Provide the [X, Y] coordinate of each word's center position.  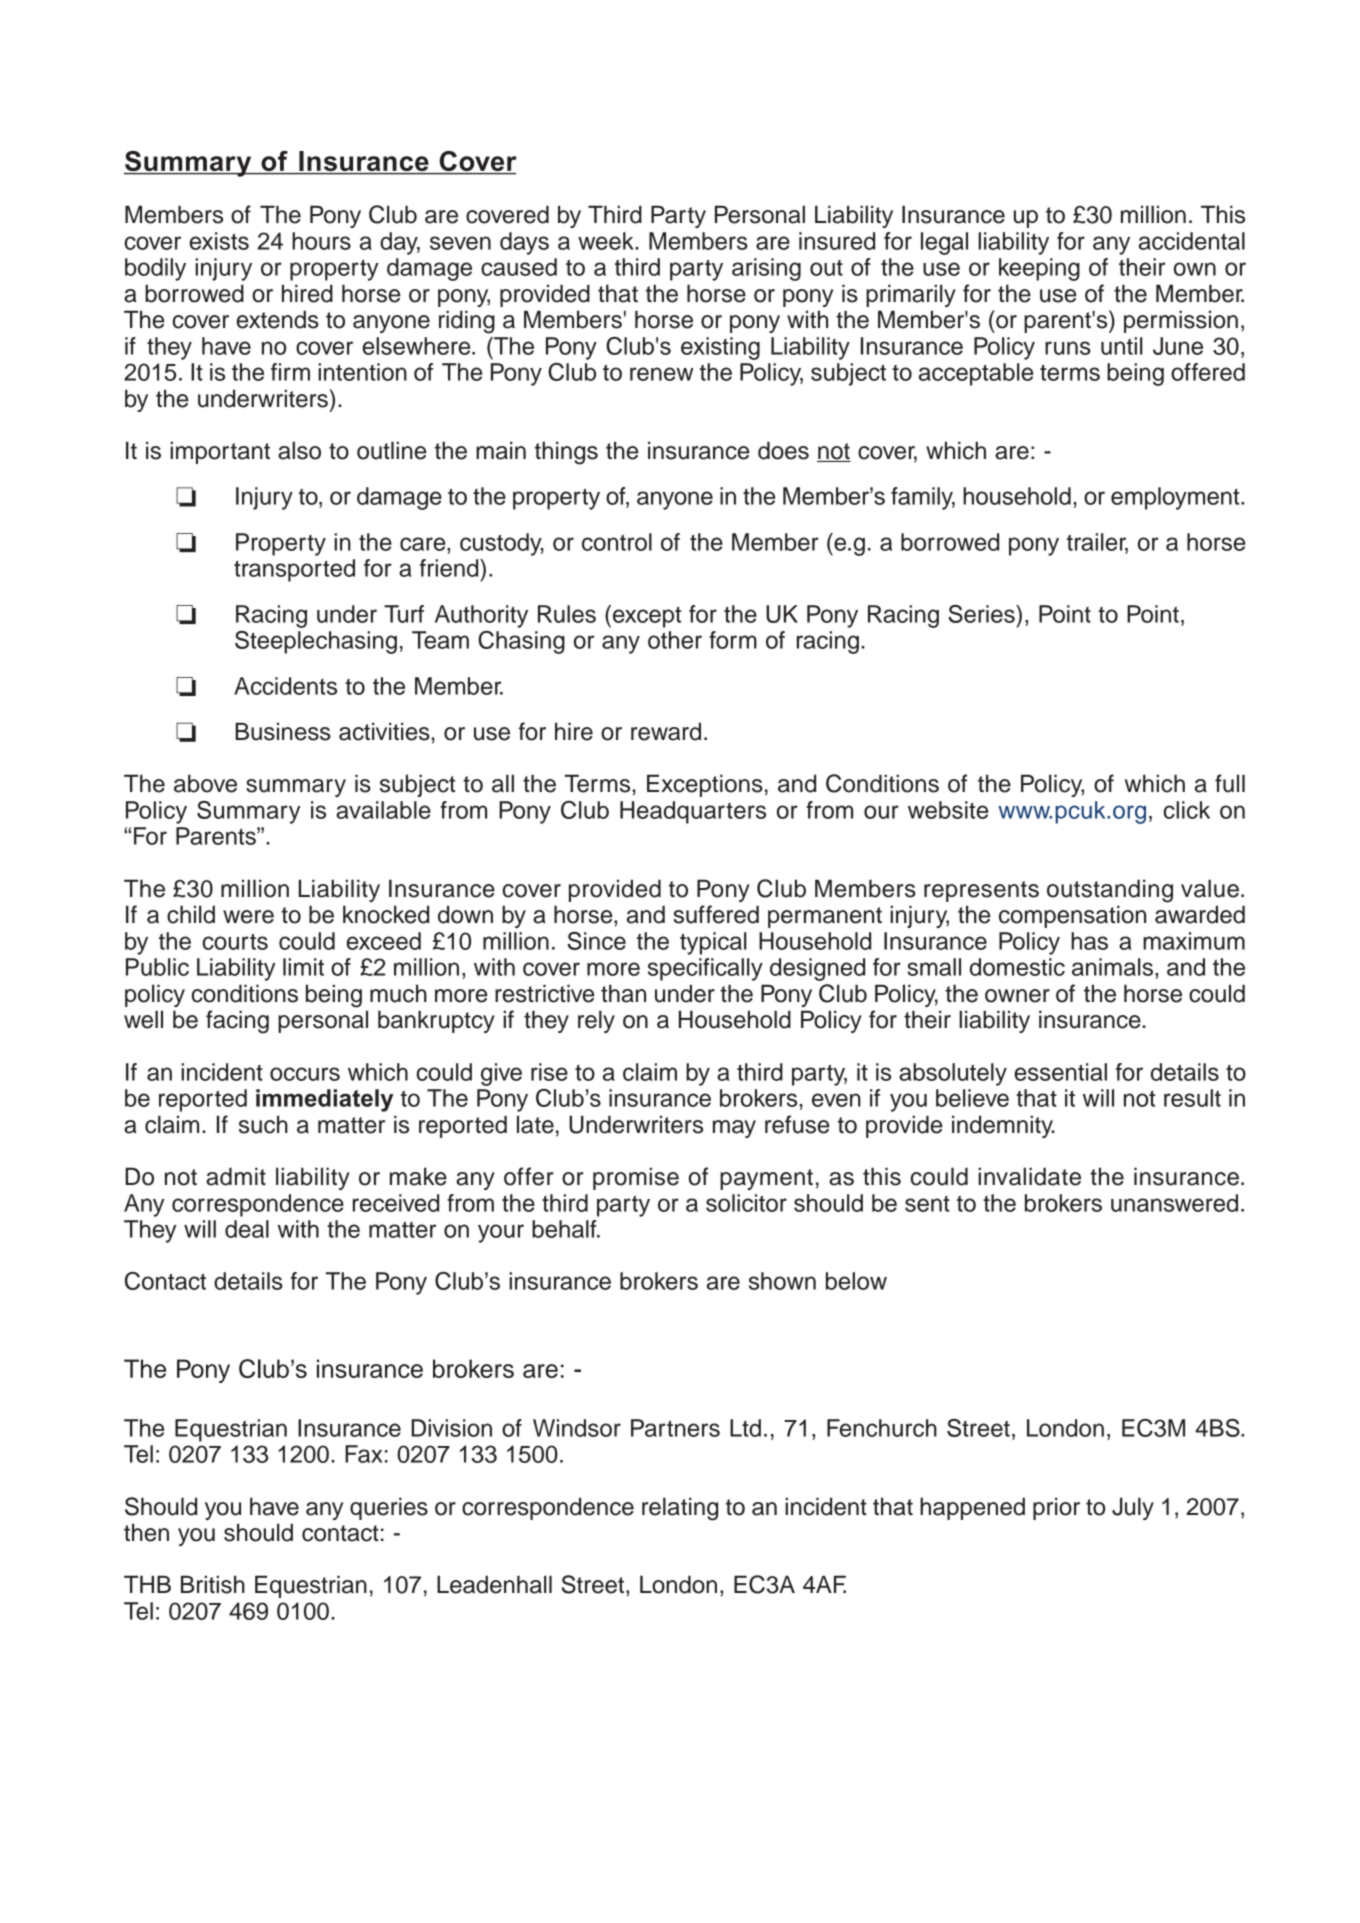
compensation [1072, 916]
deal [247, 1229]
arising [766, 269]
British [213, 1584]
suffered [716, 914]
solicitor [746, 1203]
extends [278, 319]
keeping [1039, 269]
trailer [1097, 543]
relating [680, 1509]
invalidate [1029, 1176]
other [675, 640]
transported [294, 570]
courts [235, 941]
